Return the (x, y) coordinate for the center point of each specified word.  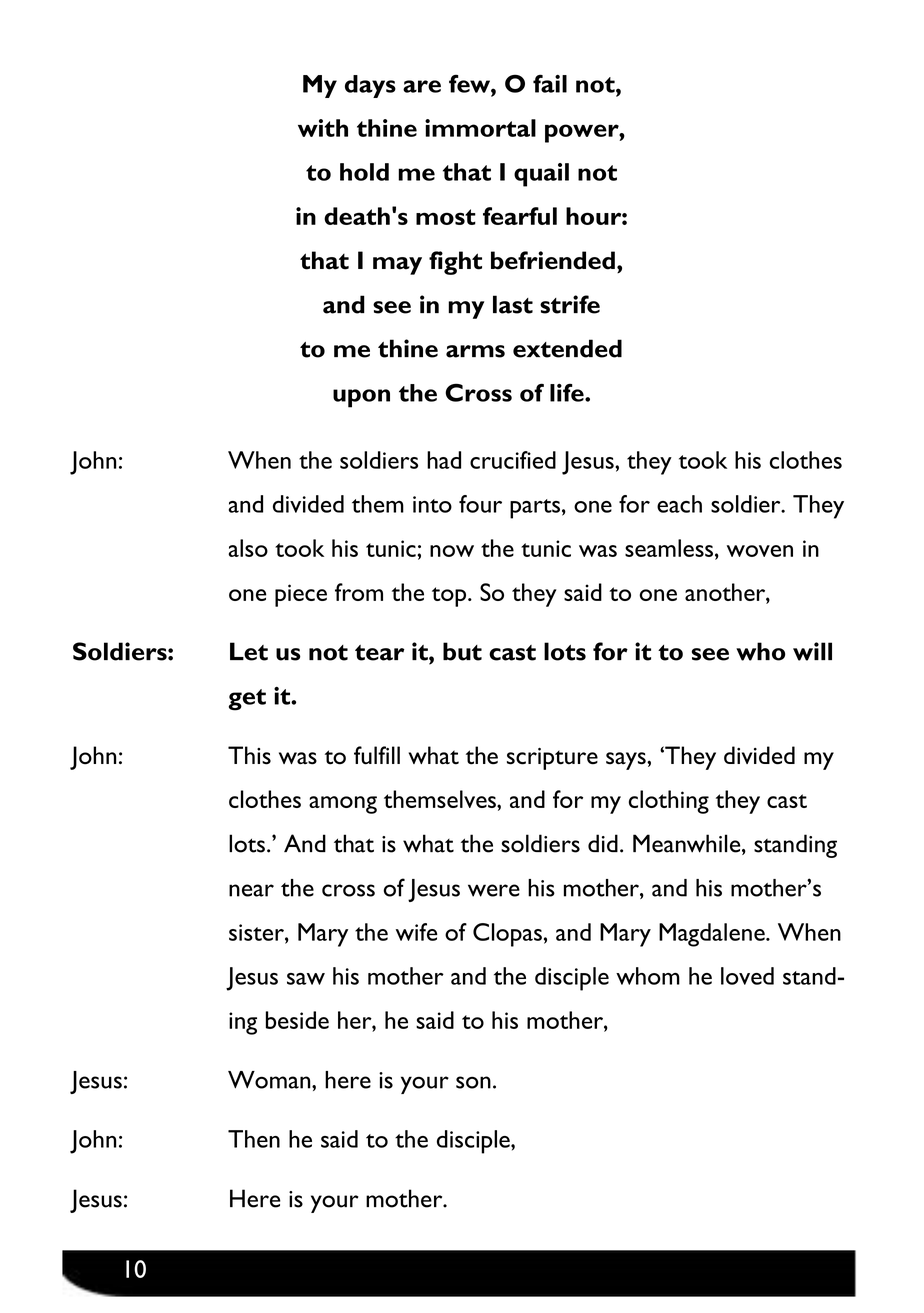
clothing (669, 802)
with (323, 128)
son (473, 1082)
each (679, 504)
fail (550, 83)
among (343, 805)
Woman (270, 1080)
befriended (553, 260)
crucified (513, 460)
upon (361, 398)
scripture (552, 759)
